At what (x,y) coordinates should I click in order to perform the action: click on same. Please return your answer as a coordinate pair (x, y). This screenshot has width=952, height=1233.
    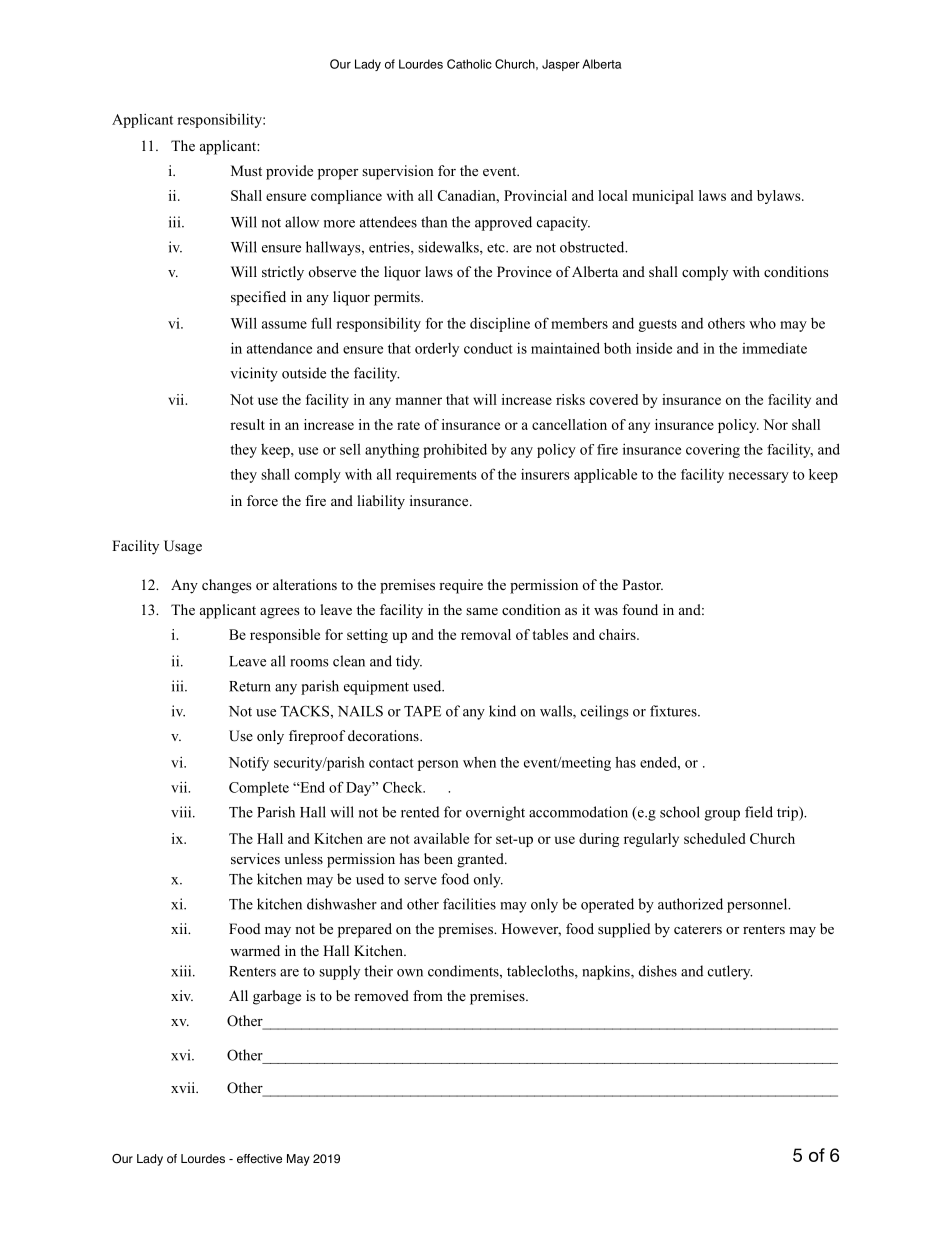
    Looking at the image, I should click on (482, 611).
